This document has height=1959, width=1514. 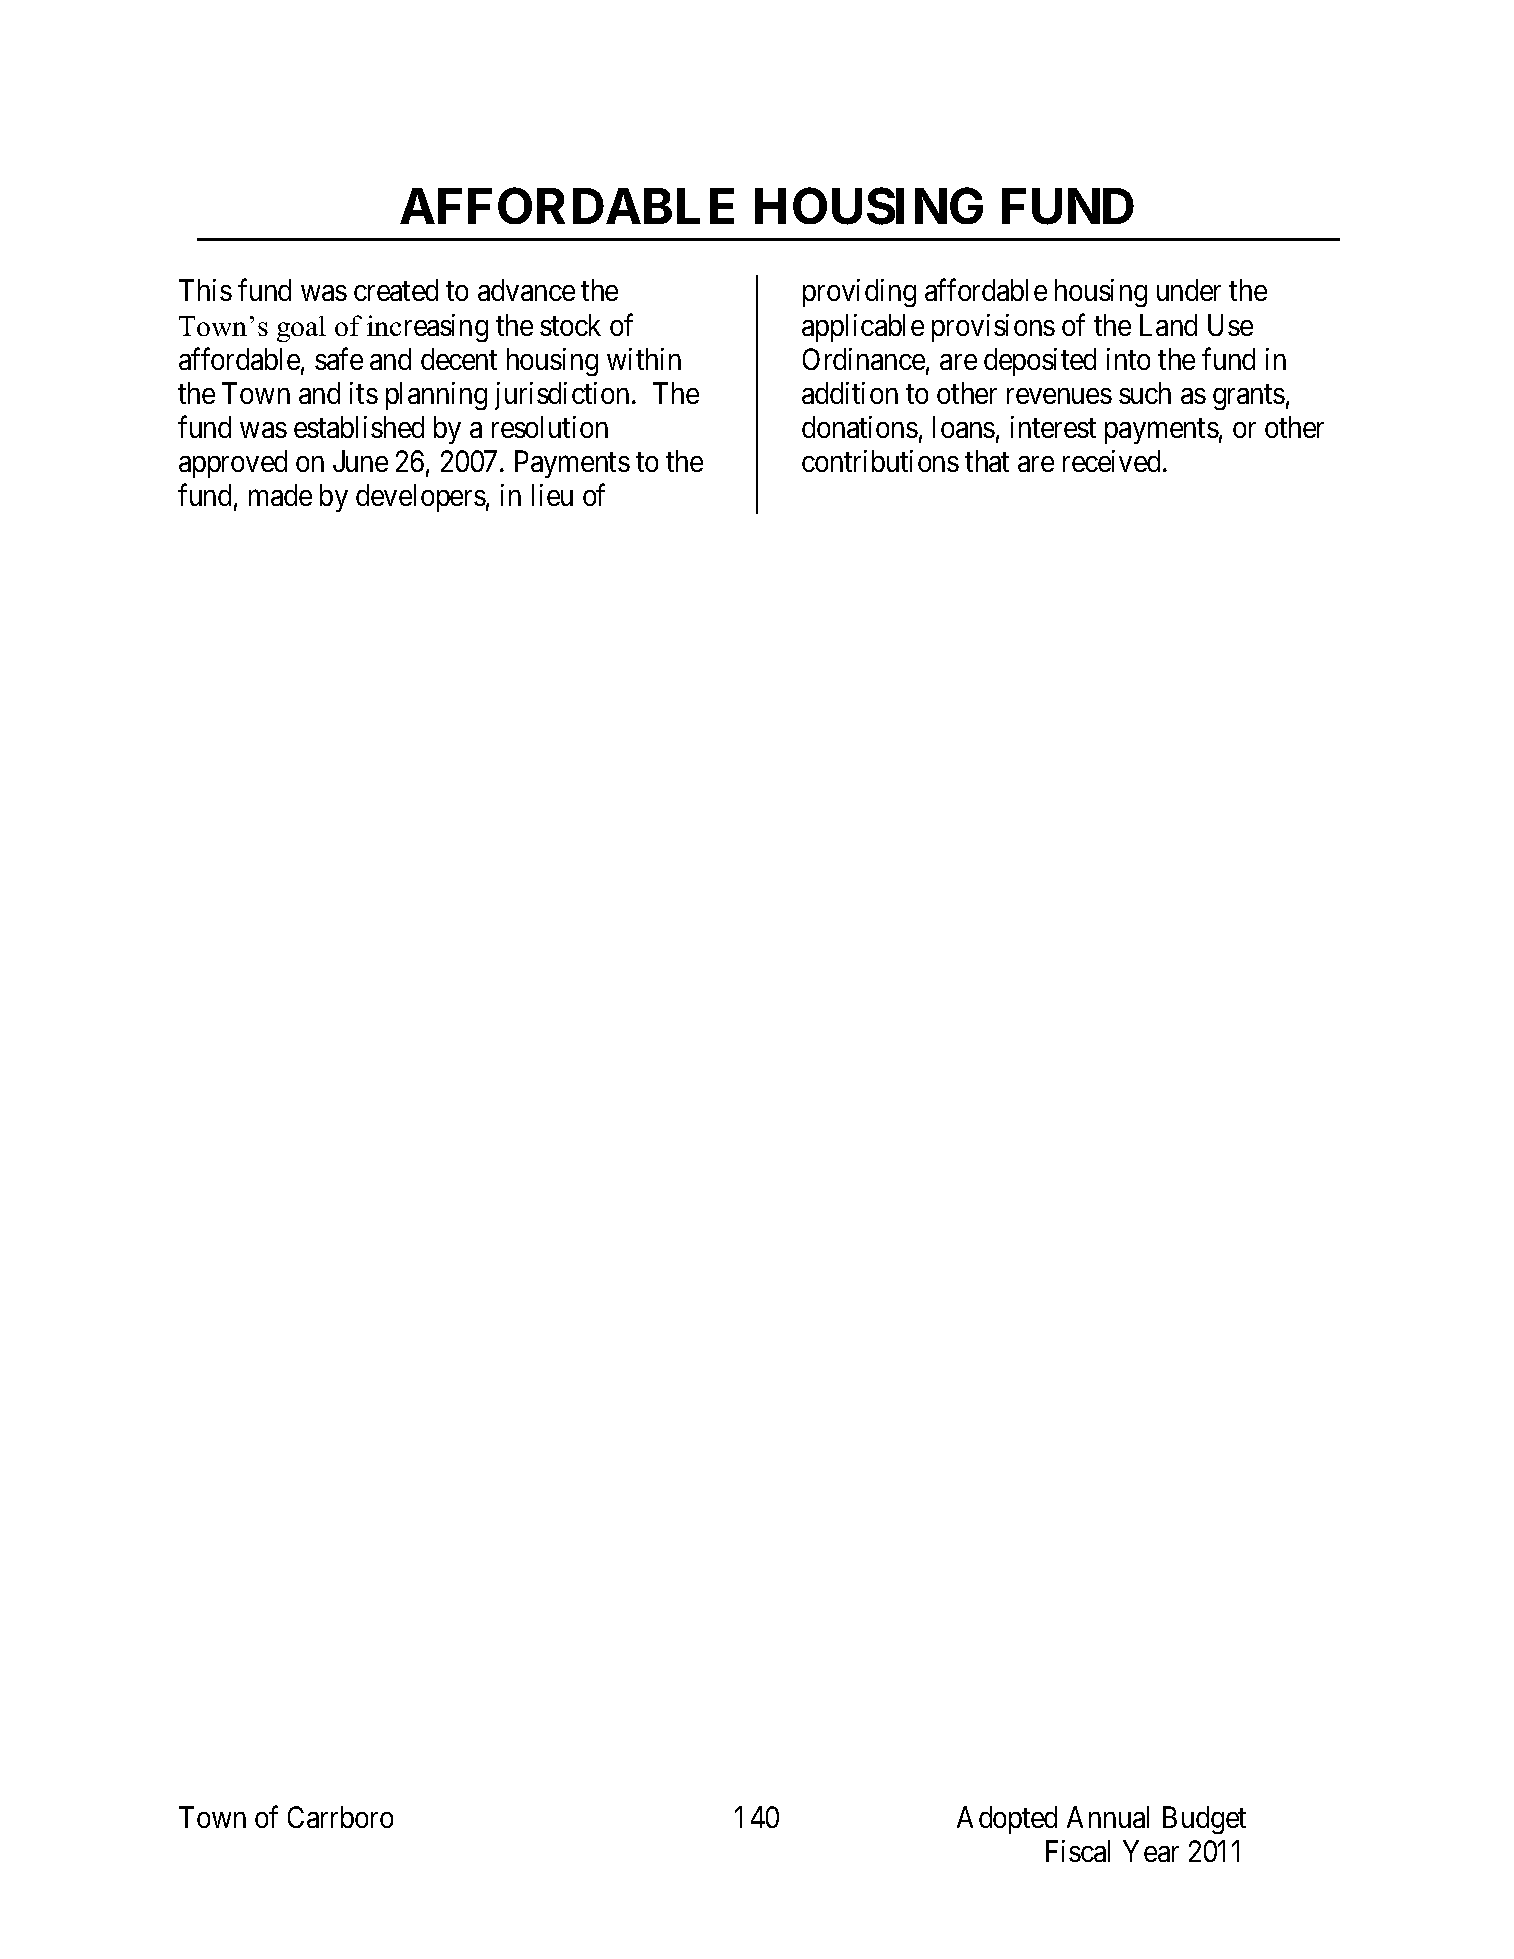 What do you see at coordinates (880, 461) in the document?
I see `contributions` at bounding box center [880, 461].
